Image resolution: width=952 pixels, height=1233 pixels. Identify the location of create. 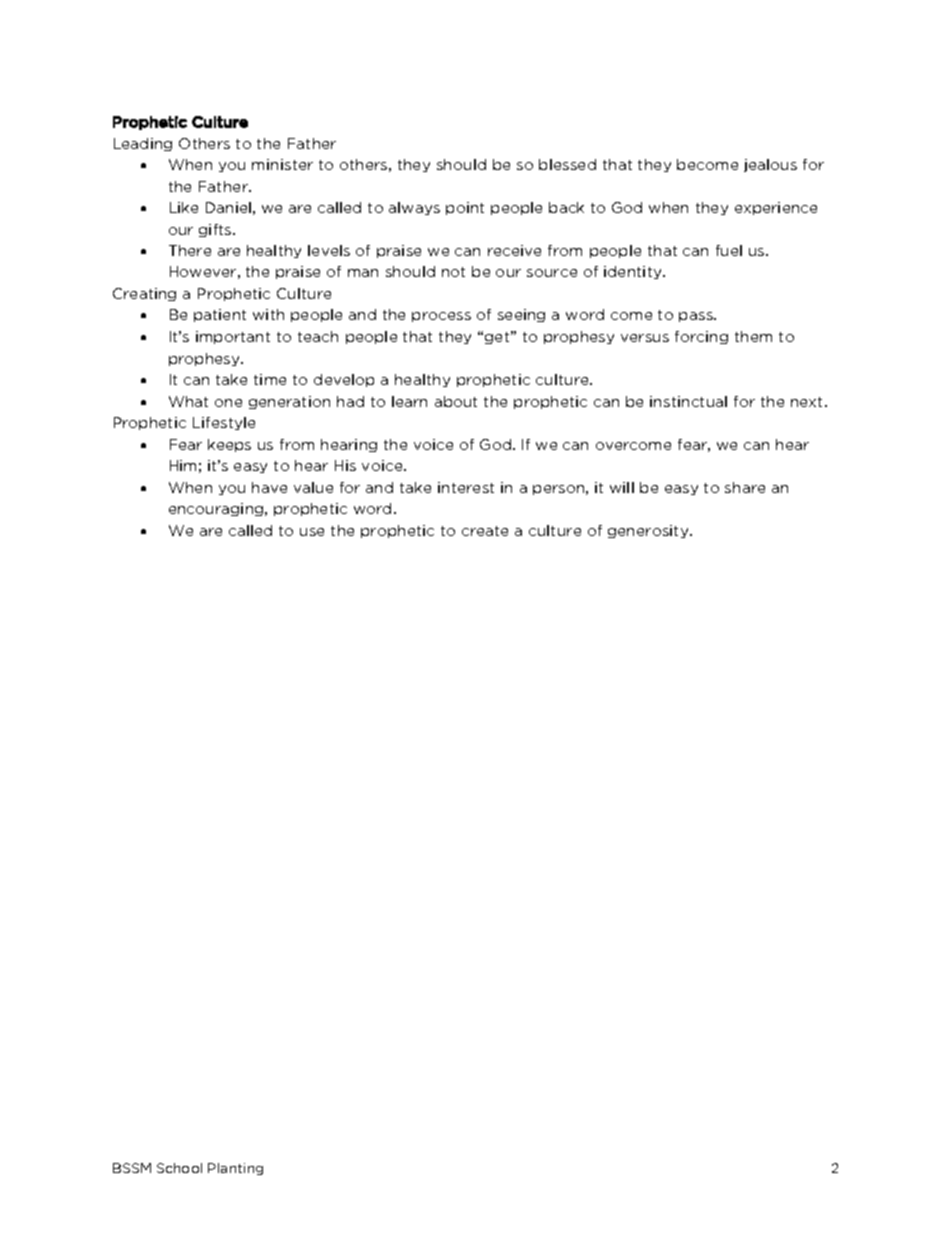
(485, 531).
